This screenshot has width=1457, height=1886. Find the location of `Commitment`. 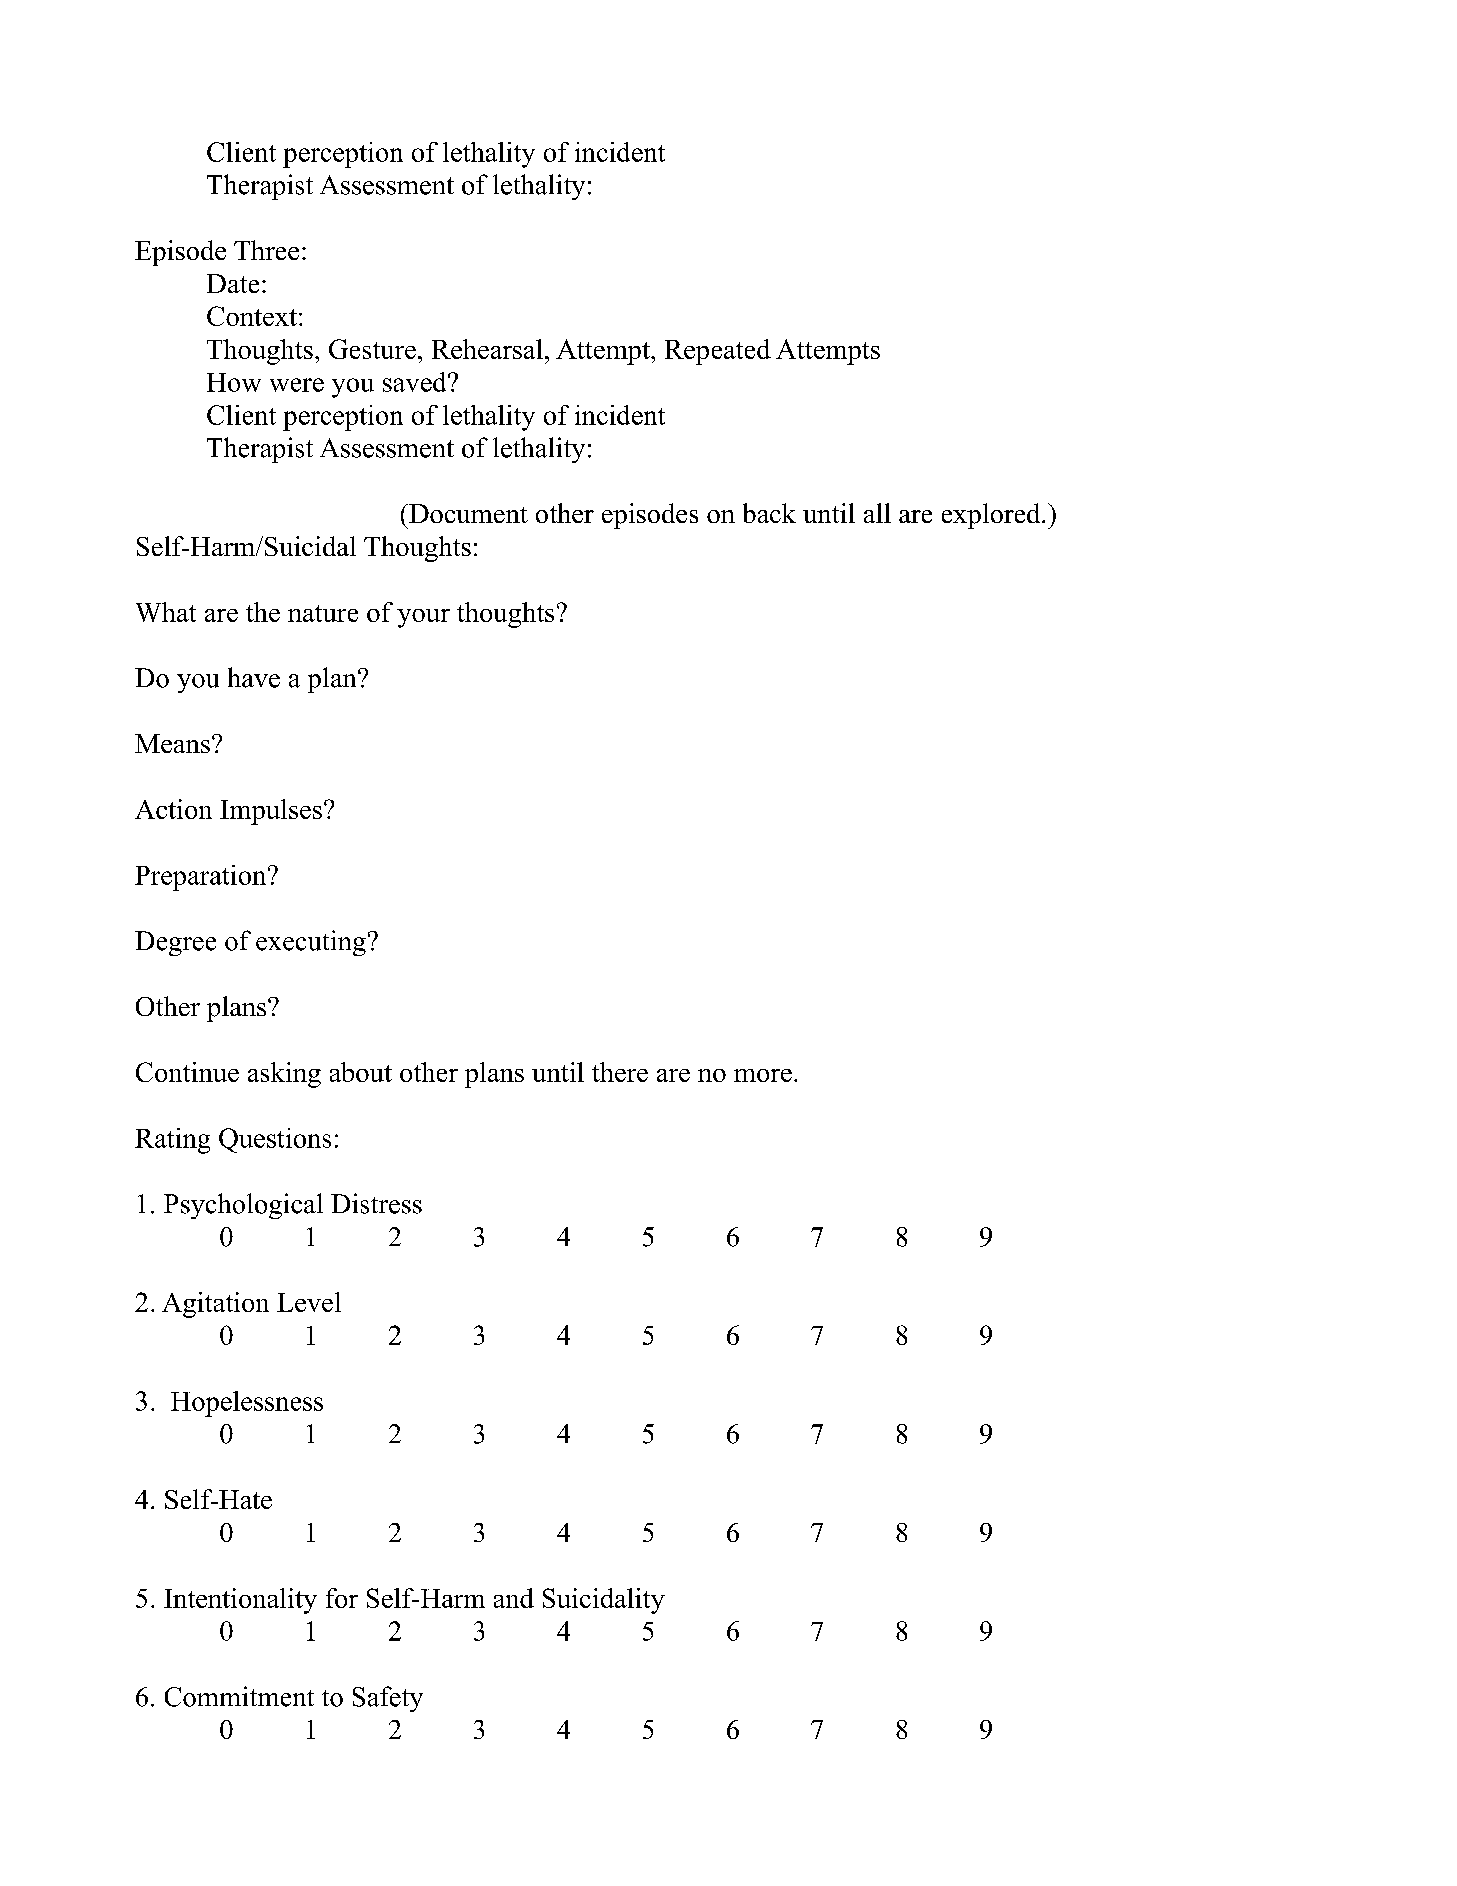

Commitment is located at coordinates (239, 1696).
